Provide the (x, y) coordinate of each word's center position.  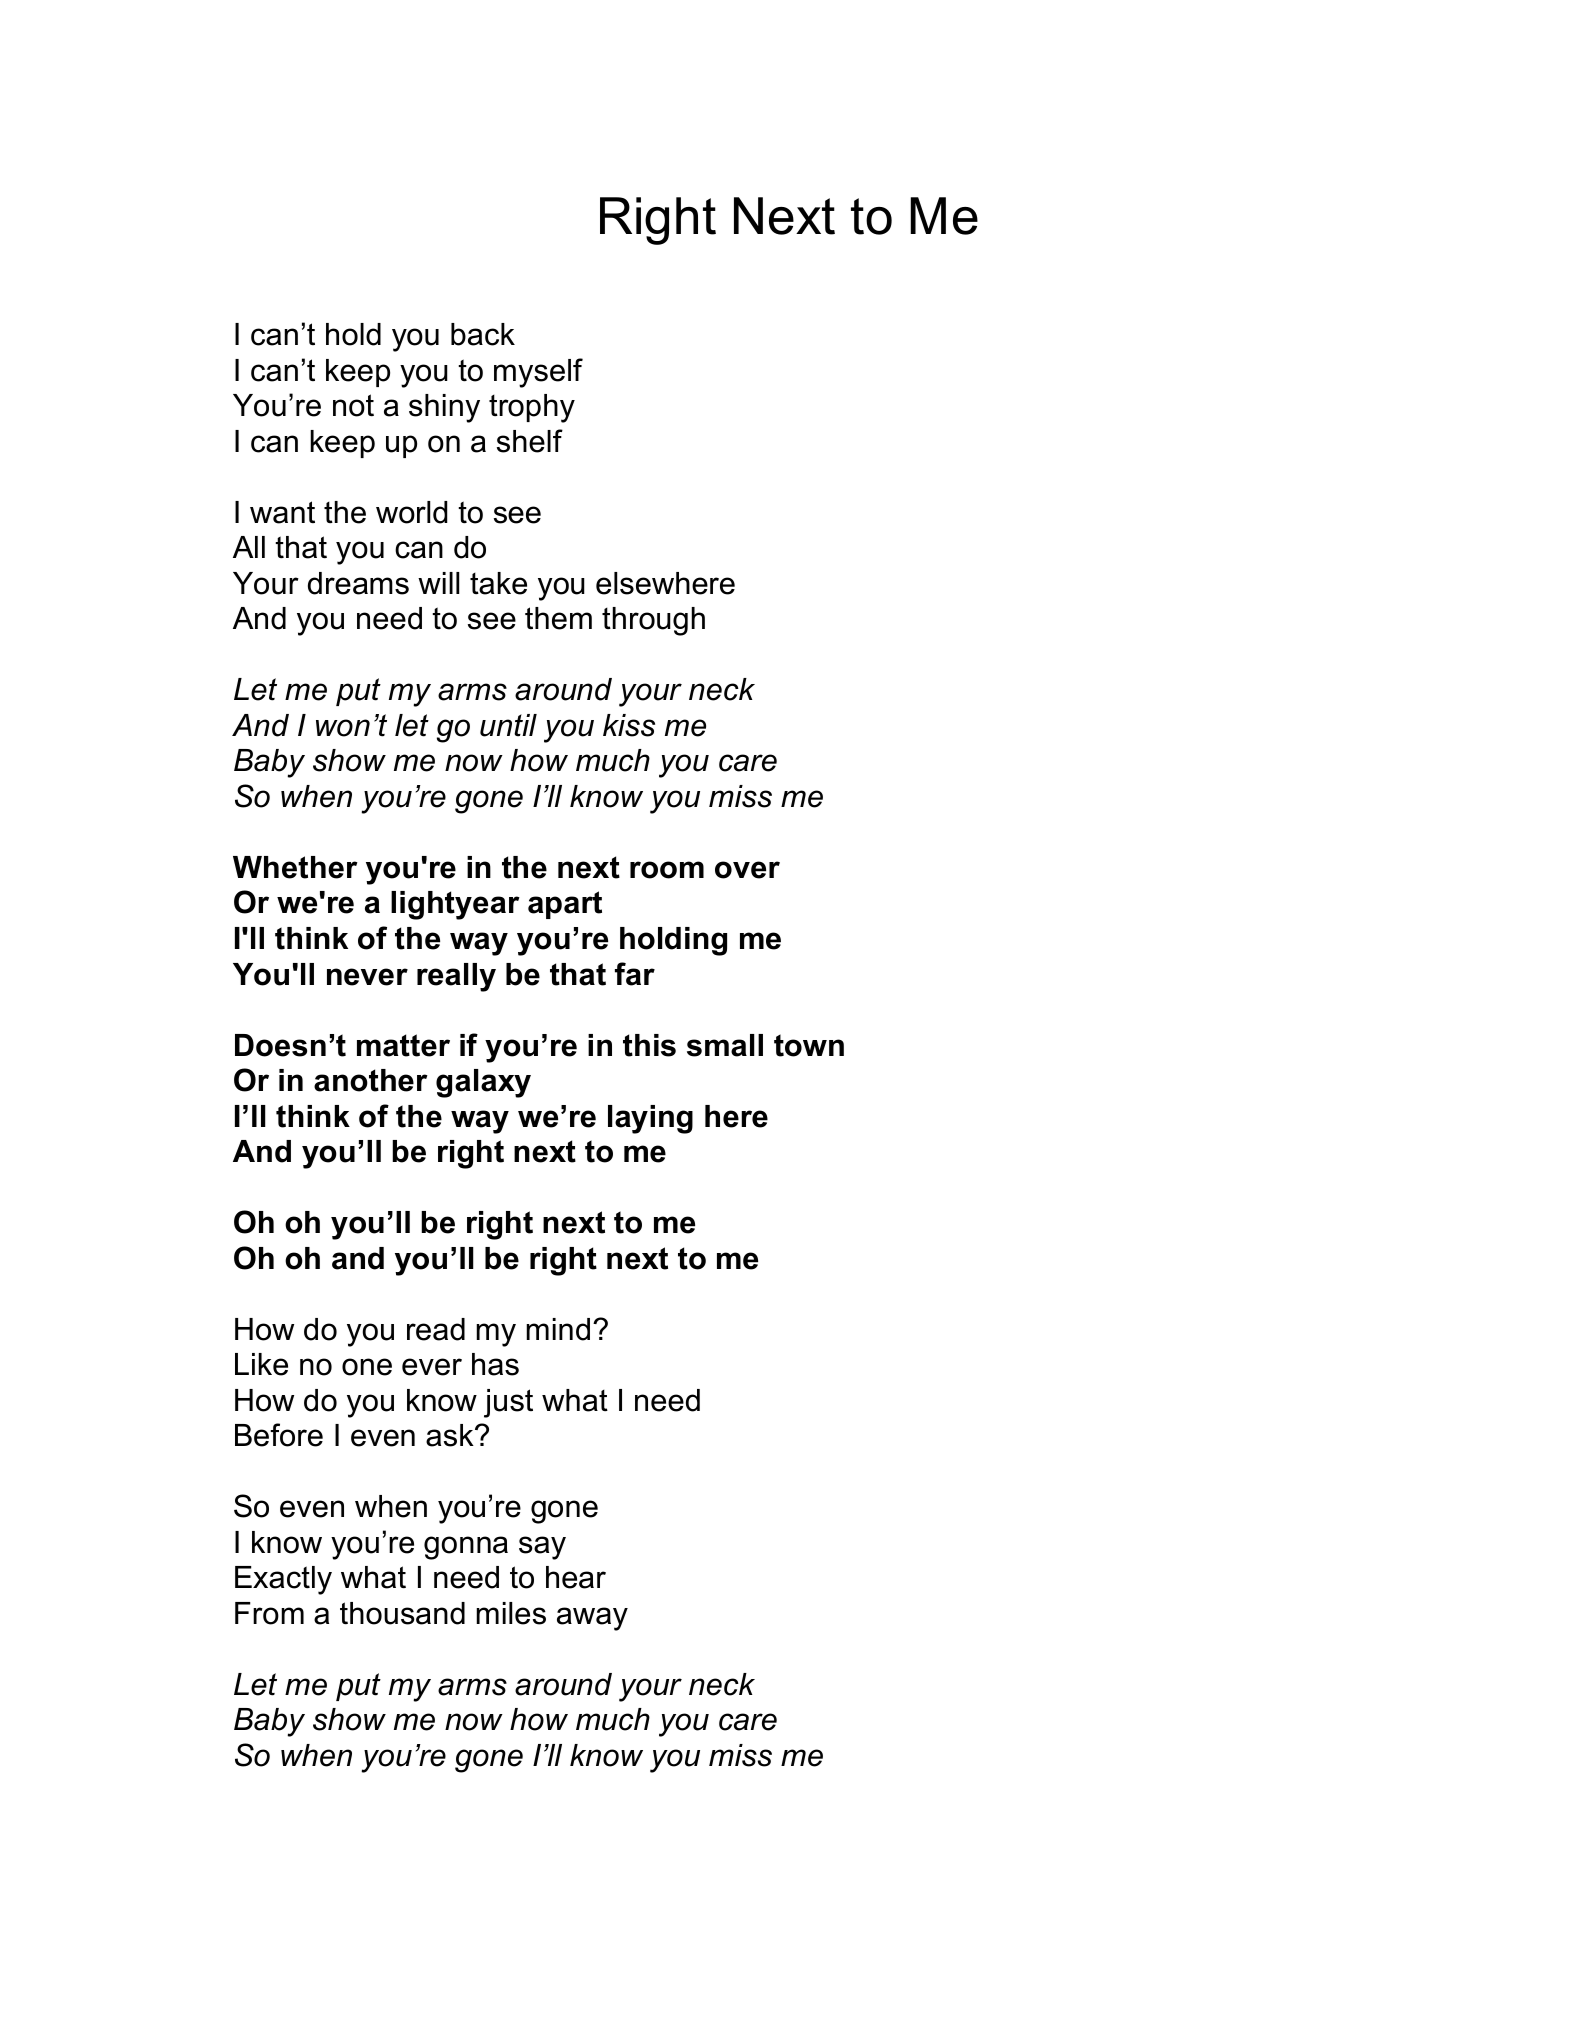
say (542, 1548)
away (592, 1619)
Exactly (283, 1580)
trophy (532, 408)
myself (538, 373)
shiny (444, 408)
